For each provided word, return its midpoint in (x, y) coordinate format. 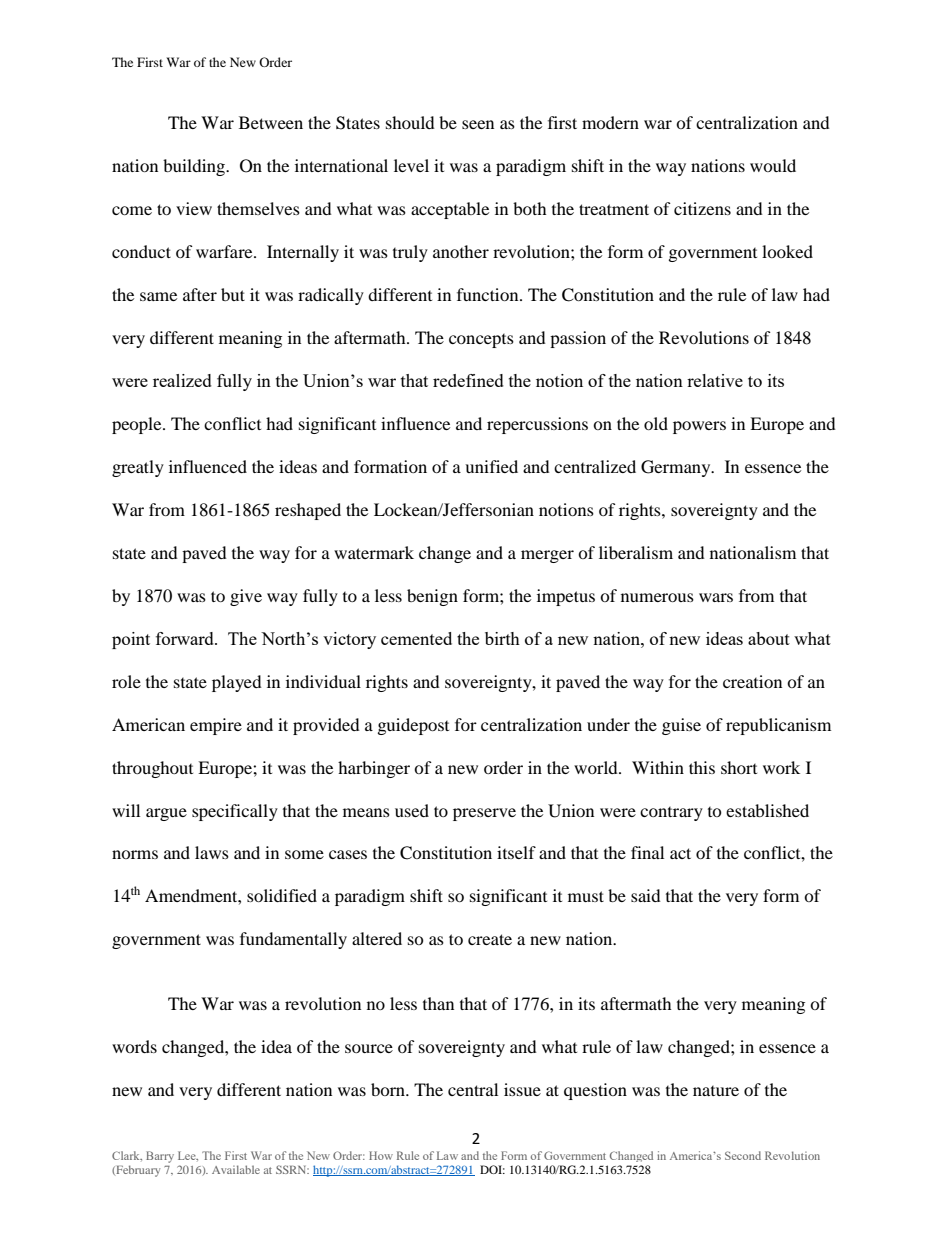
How (381, 1155)
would (773, 165)
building (195, 167)
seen (478, 124)
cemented (416, 638)
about (769, 638)
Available (236, 1169)
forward (186, 638)
